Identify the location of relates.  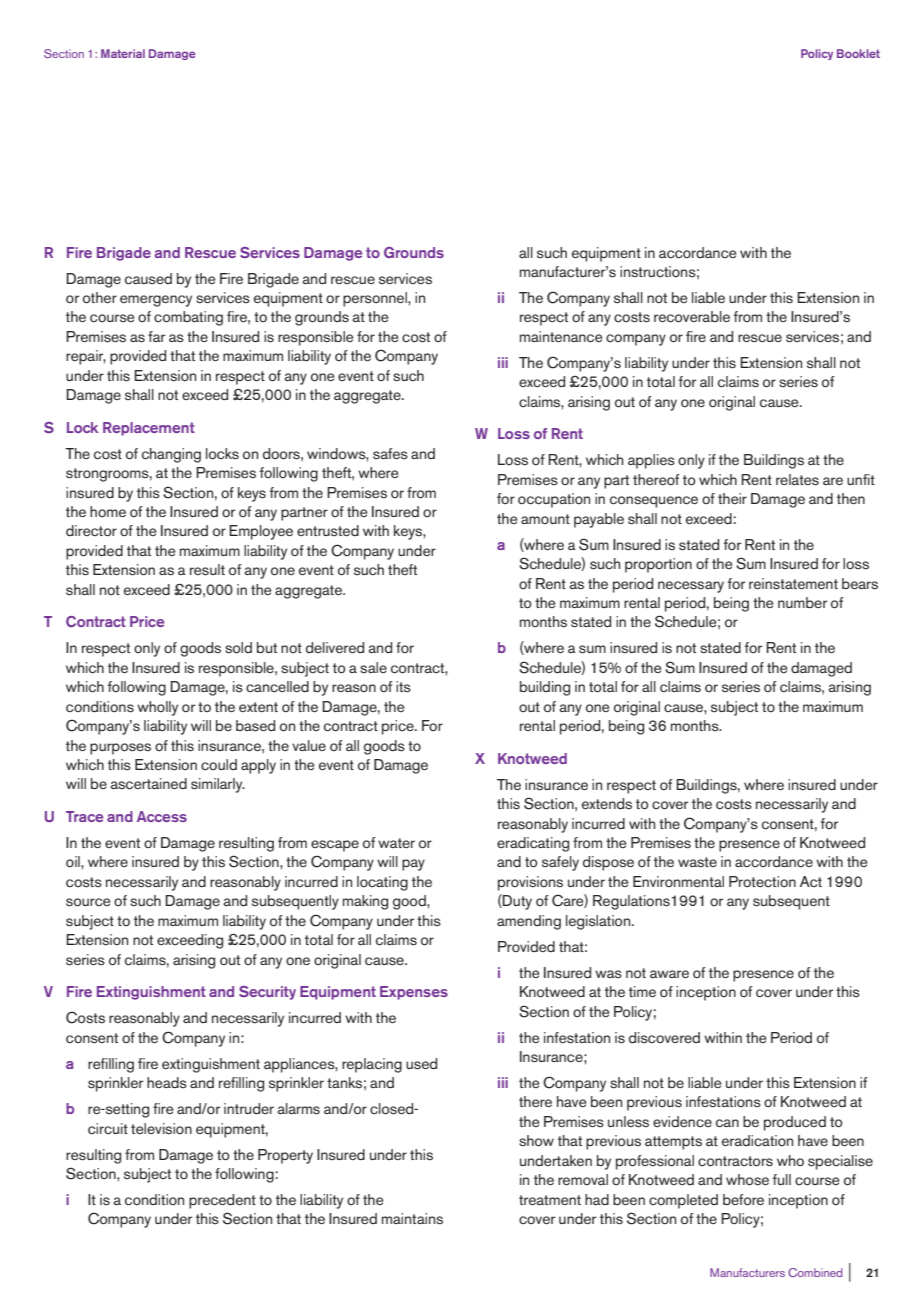
(797, 480).
